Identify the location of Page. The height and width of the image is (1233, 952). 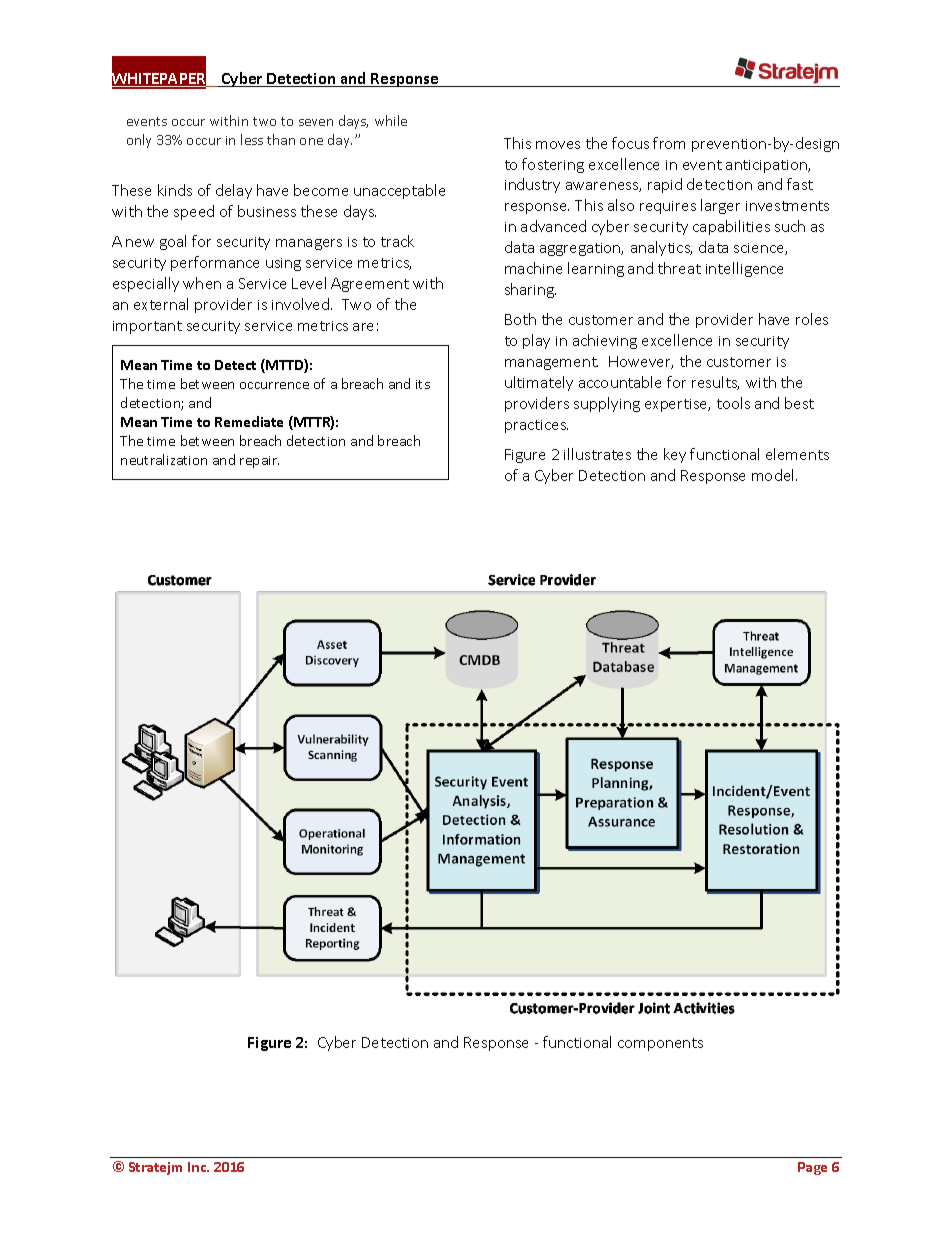
(812, 1168).
